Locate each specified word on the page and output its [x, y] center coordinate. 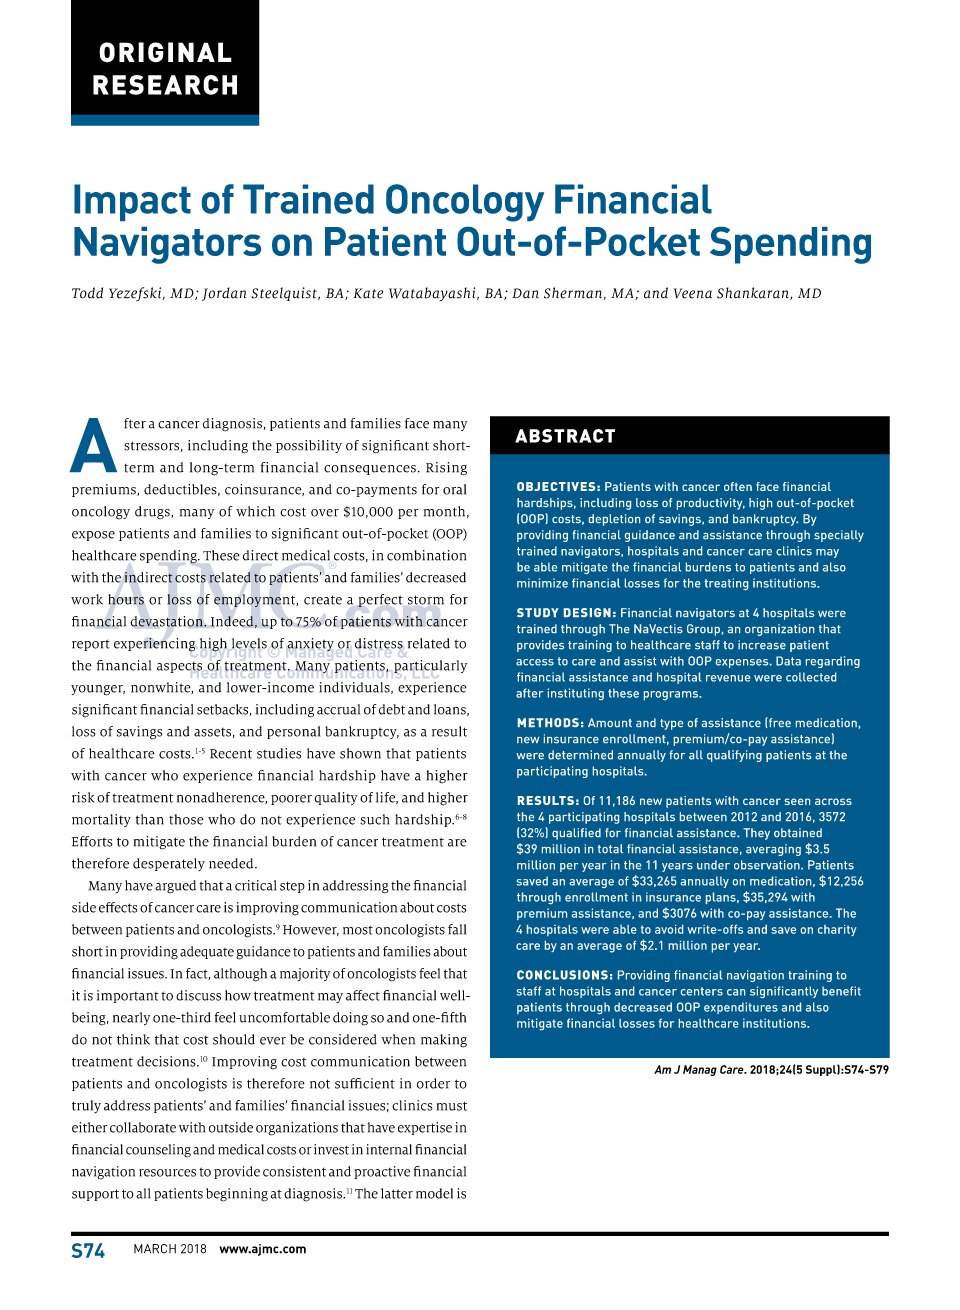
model [434, 1193]
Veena [693, 293]
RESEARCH [165, 85]
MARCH [155, 1249]
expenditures [741, 1008]
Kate [368, 293]
